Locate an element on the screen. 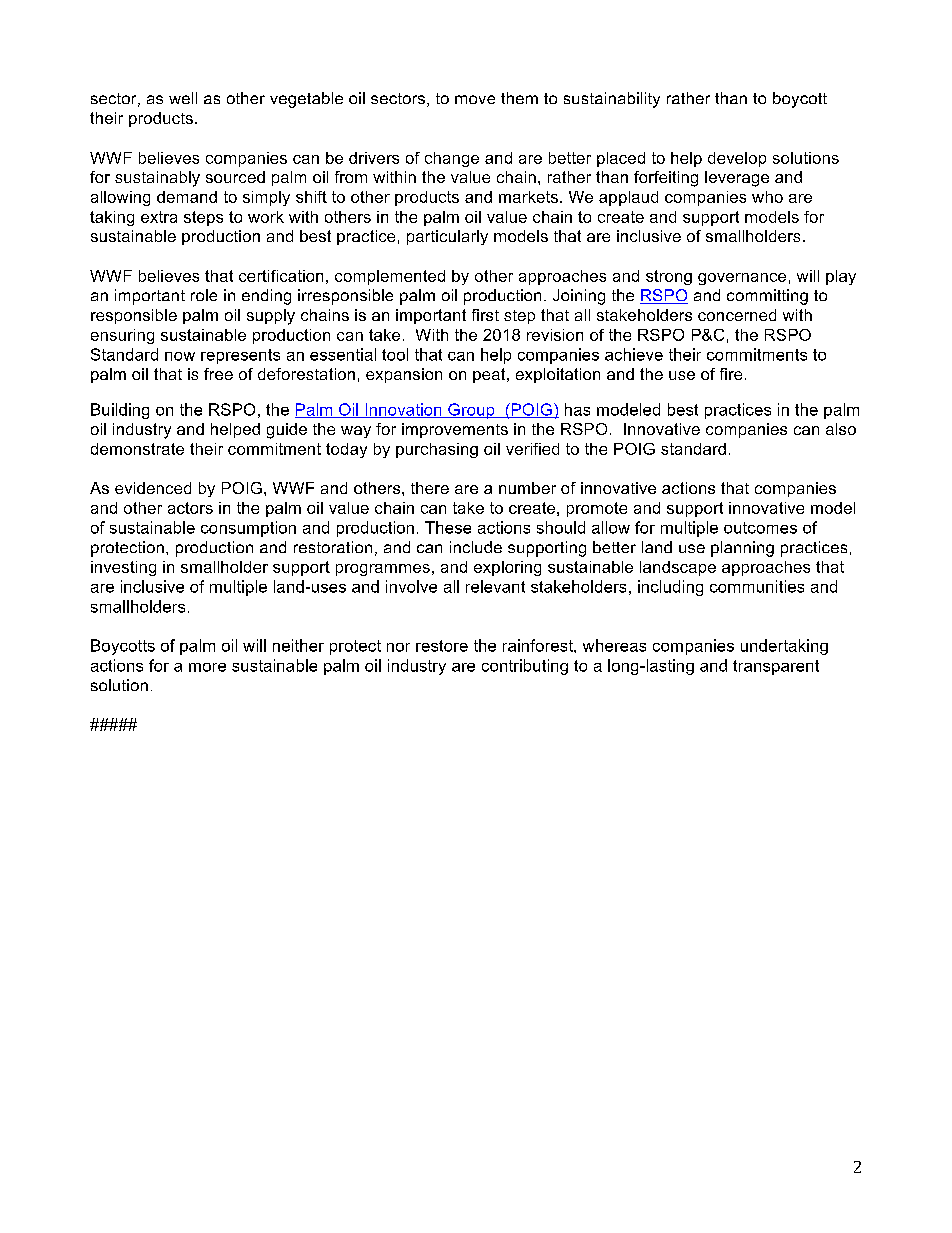 This screenshot has height=1233, width=952. develop is located at coordinates (737, 159).
